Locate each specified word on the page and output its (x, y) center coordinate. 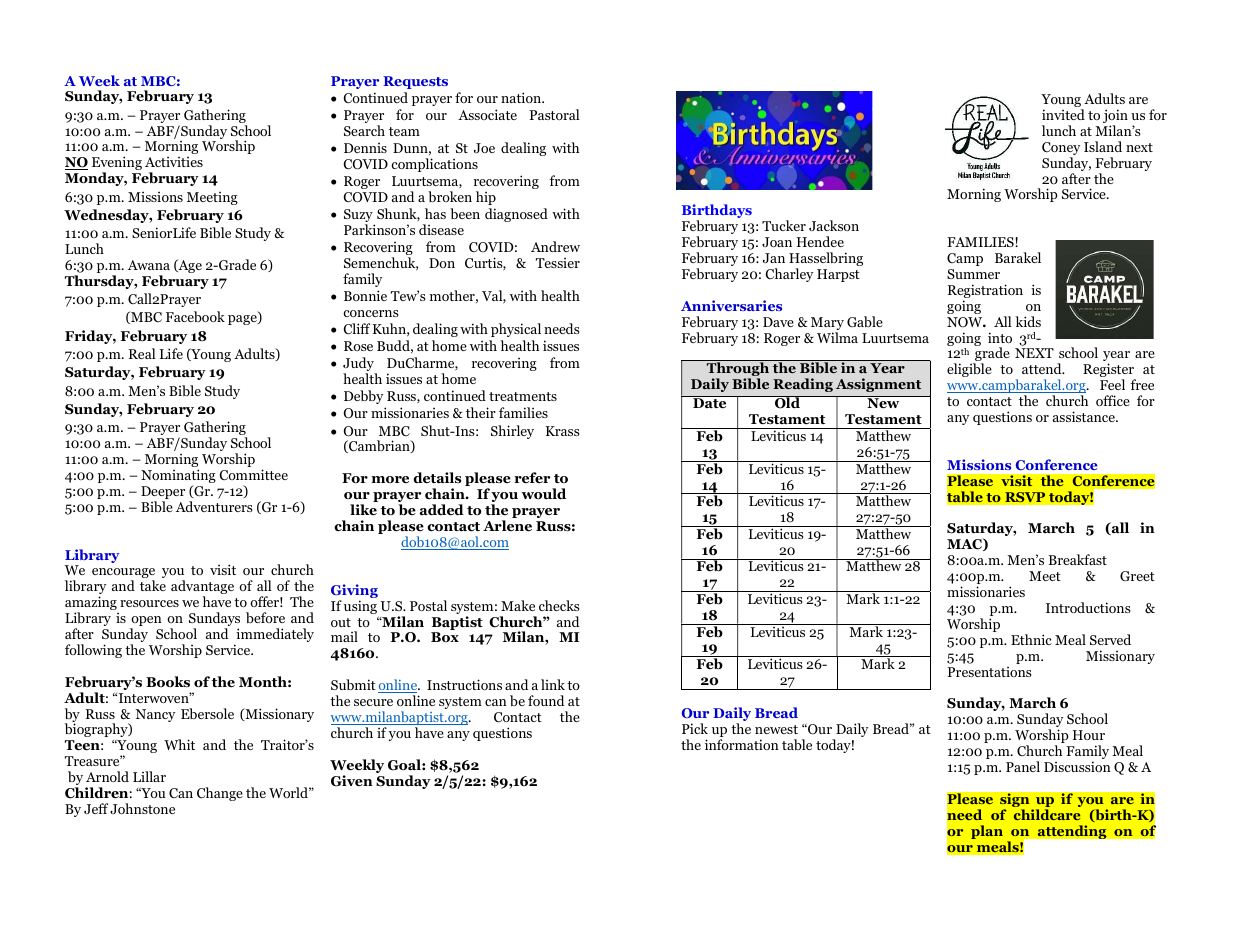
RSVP (1025, 497)
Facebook (195, 316)
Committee (253, 474)
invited (1063, 114)
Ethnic (1031, 639)
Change (220, 794)
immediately (274, 636)
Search (364, 130)
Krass (563, 431)
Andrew (555, 246)
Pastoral (554, 114)
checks (559, 605)
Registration (985, 292)
